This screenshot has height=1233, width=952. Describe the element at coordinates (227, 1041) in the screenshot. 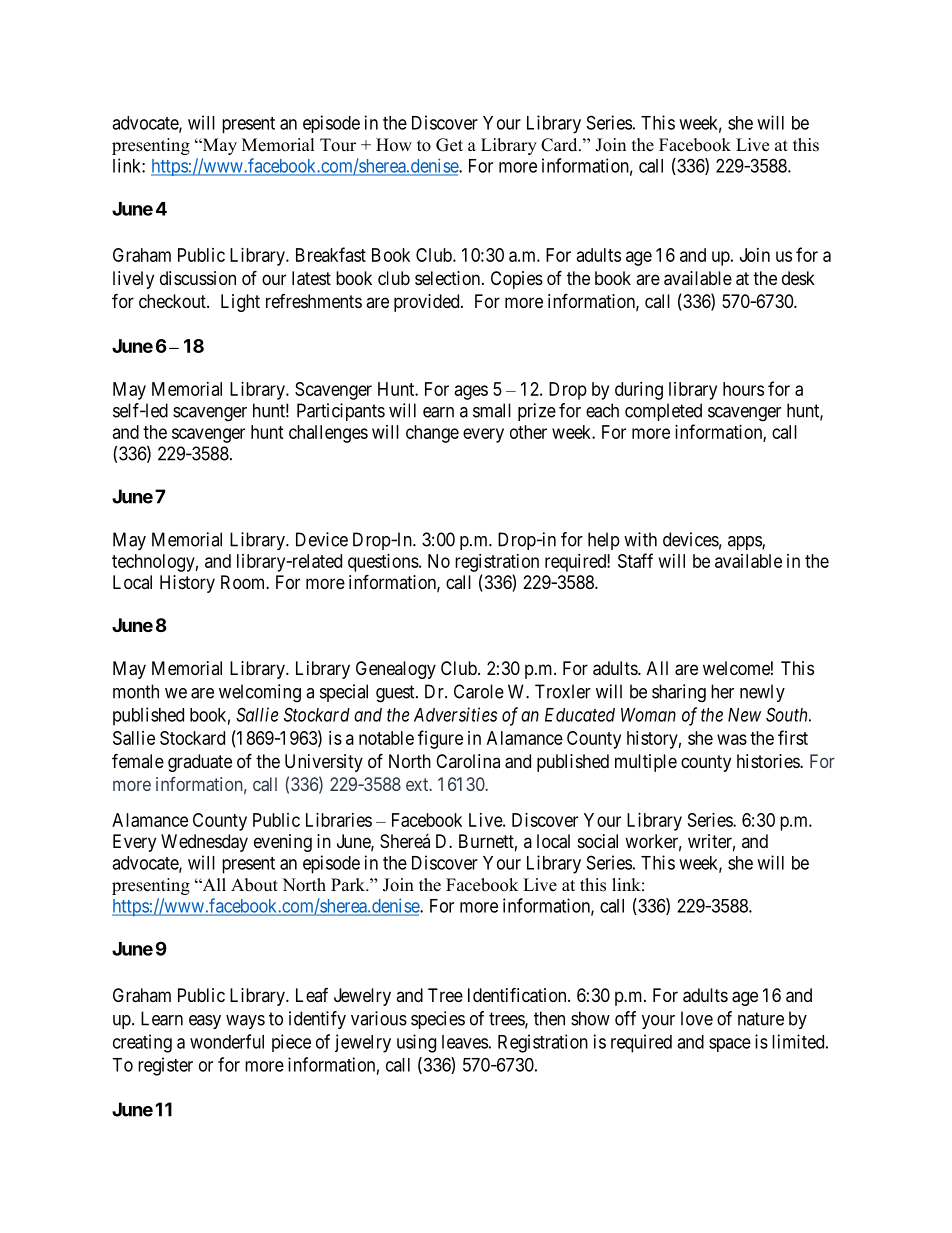

I see `wonderful` at that location.
